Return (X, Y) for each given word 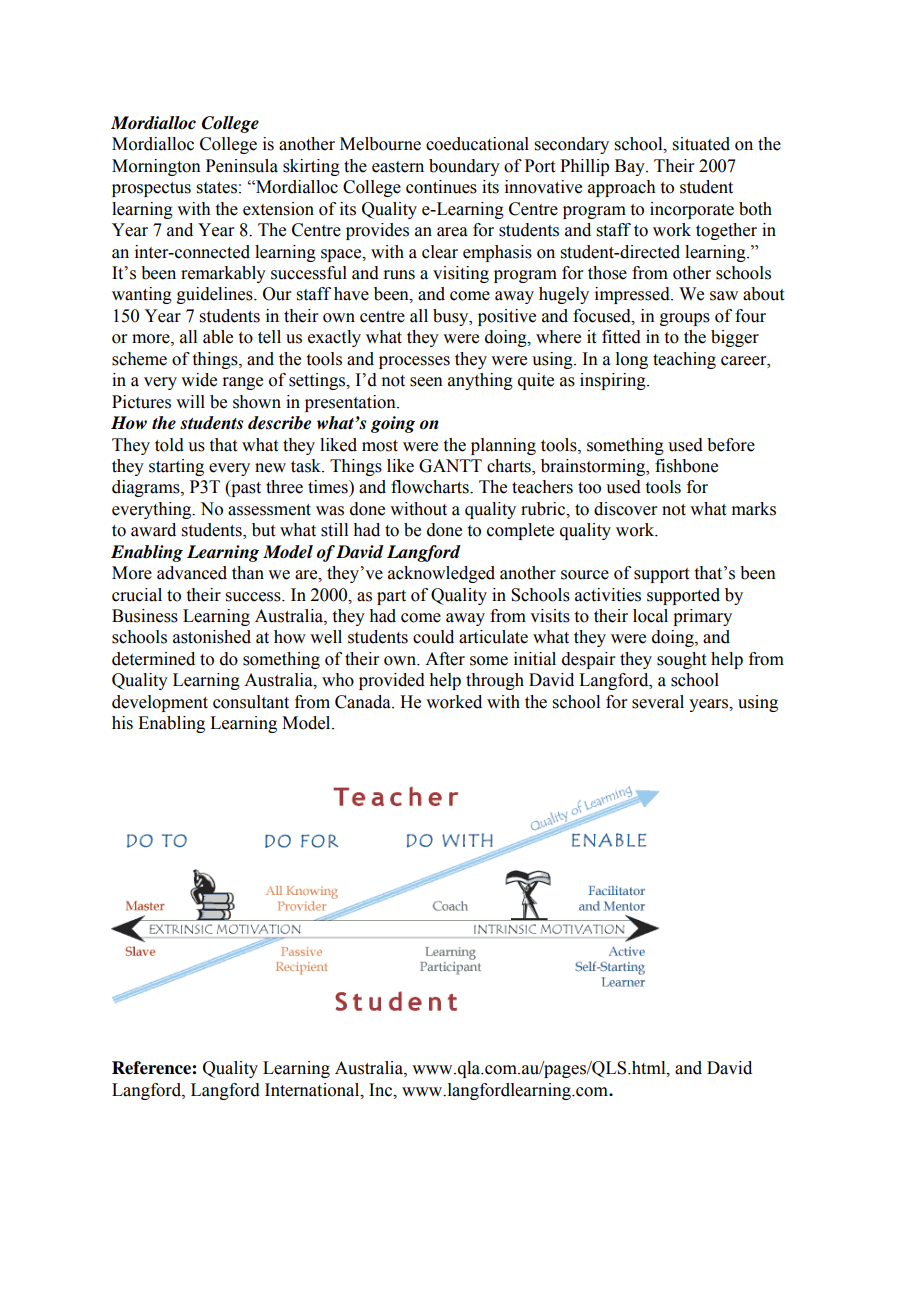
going (393, 424)
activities (608, 595)
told (169, 445)
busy (452, 317)
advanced (192, 573)
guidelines (216, 295)
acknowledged (441, 574)
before (731, 445)
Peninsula (242, 166)
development (160, 703)
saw (724, 296)
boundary (464, 167)
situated (701, 144)
